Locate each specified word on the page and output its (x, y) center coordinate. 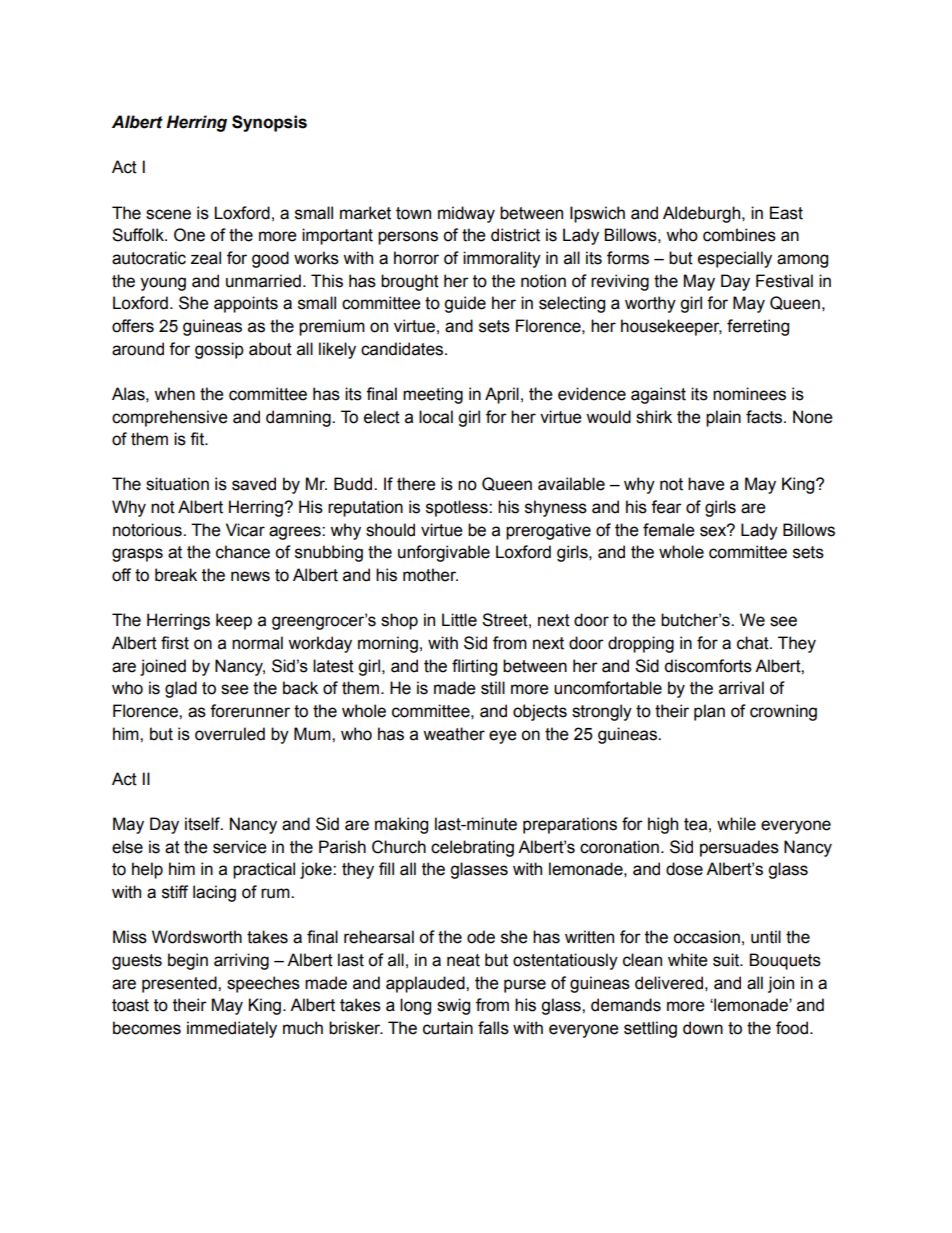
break (176, 575)
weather (454, 734)
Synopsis (269, 123)
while (736, 824)
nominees (749, 394)
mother (430, 575)
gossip (219, 350)
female (669, 530)
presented (180, 984)
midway (466, 214)
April (502, 395)
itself (203, 824)
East (786, 213)
